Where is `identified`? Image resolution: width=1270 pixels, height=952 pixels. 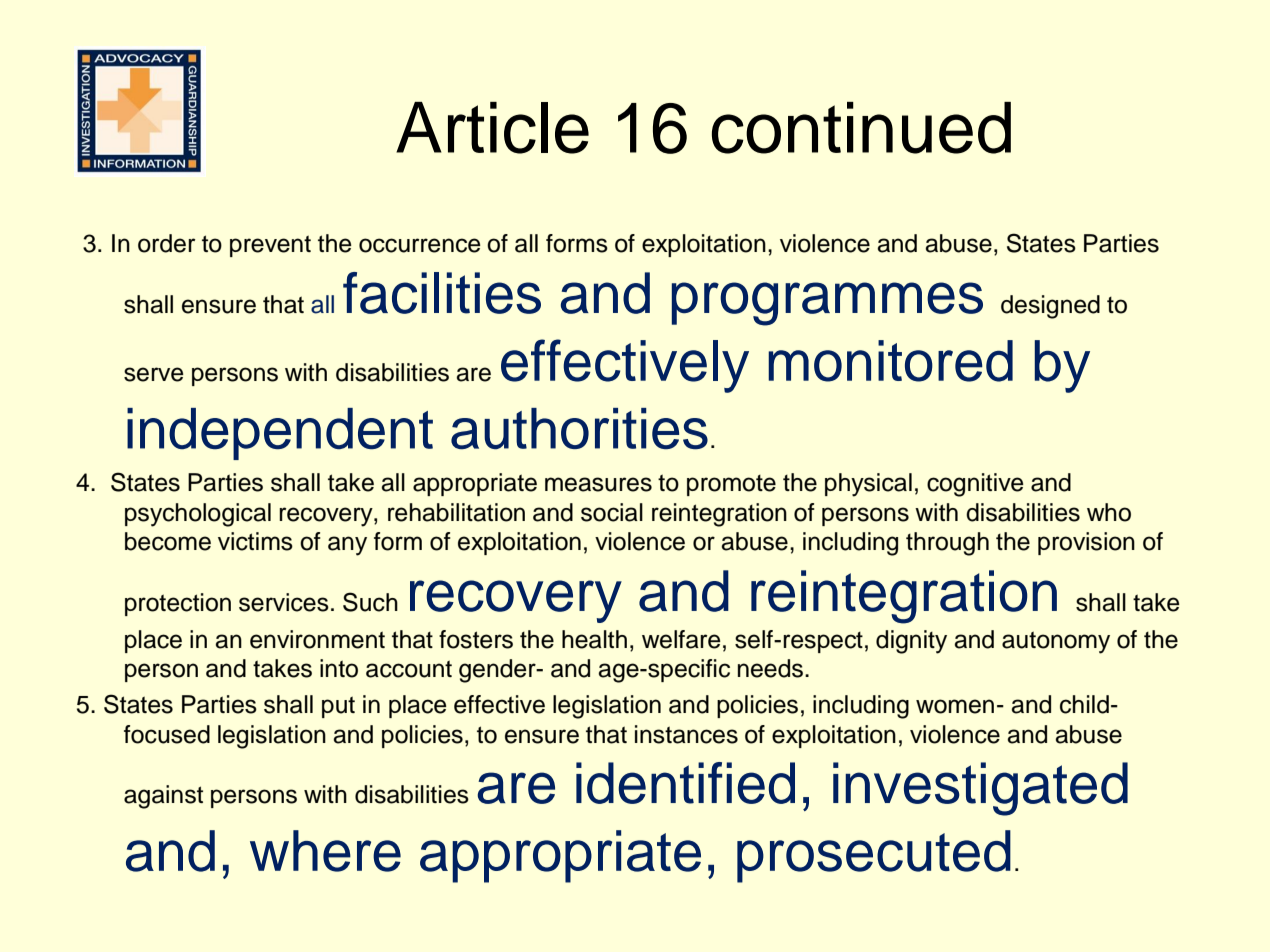 identified is located at coordinates (685, 783).
